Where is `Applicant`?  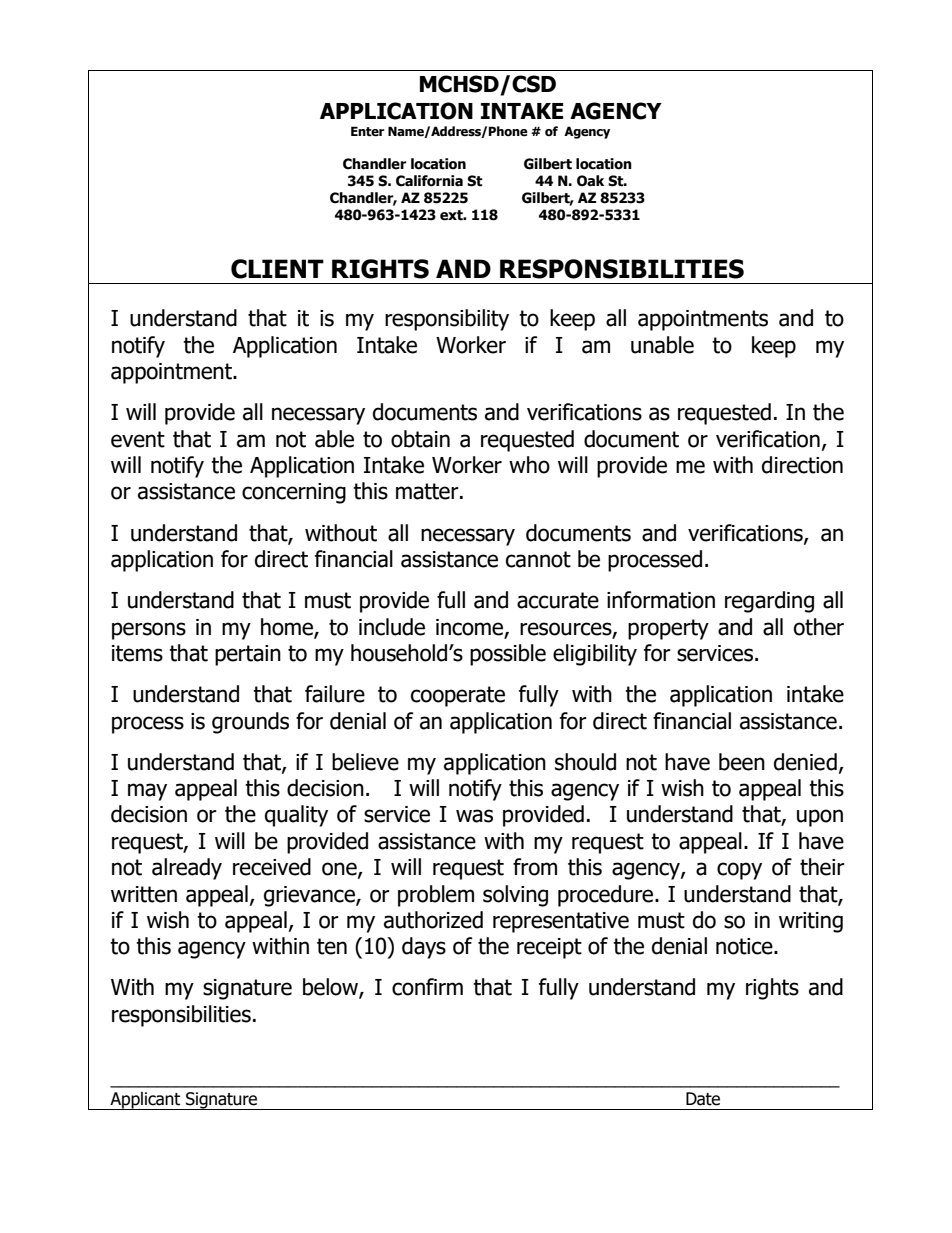 Applicant is located at coordinates (145, 1101).
